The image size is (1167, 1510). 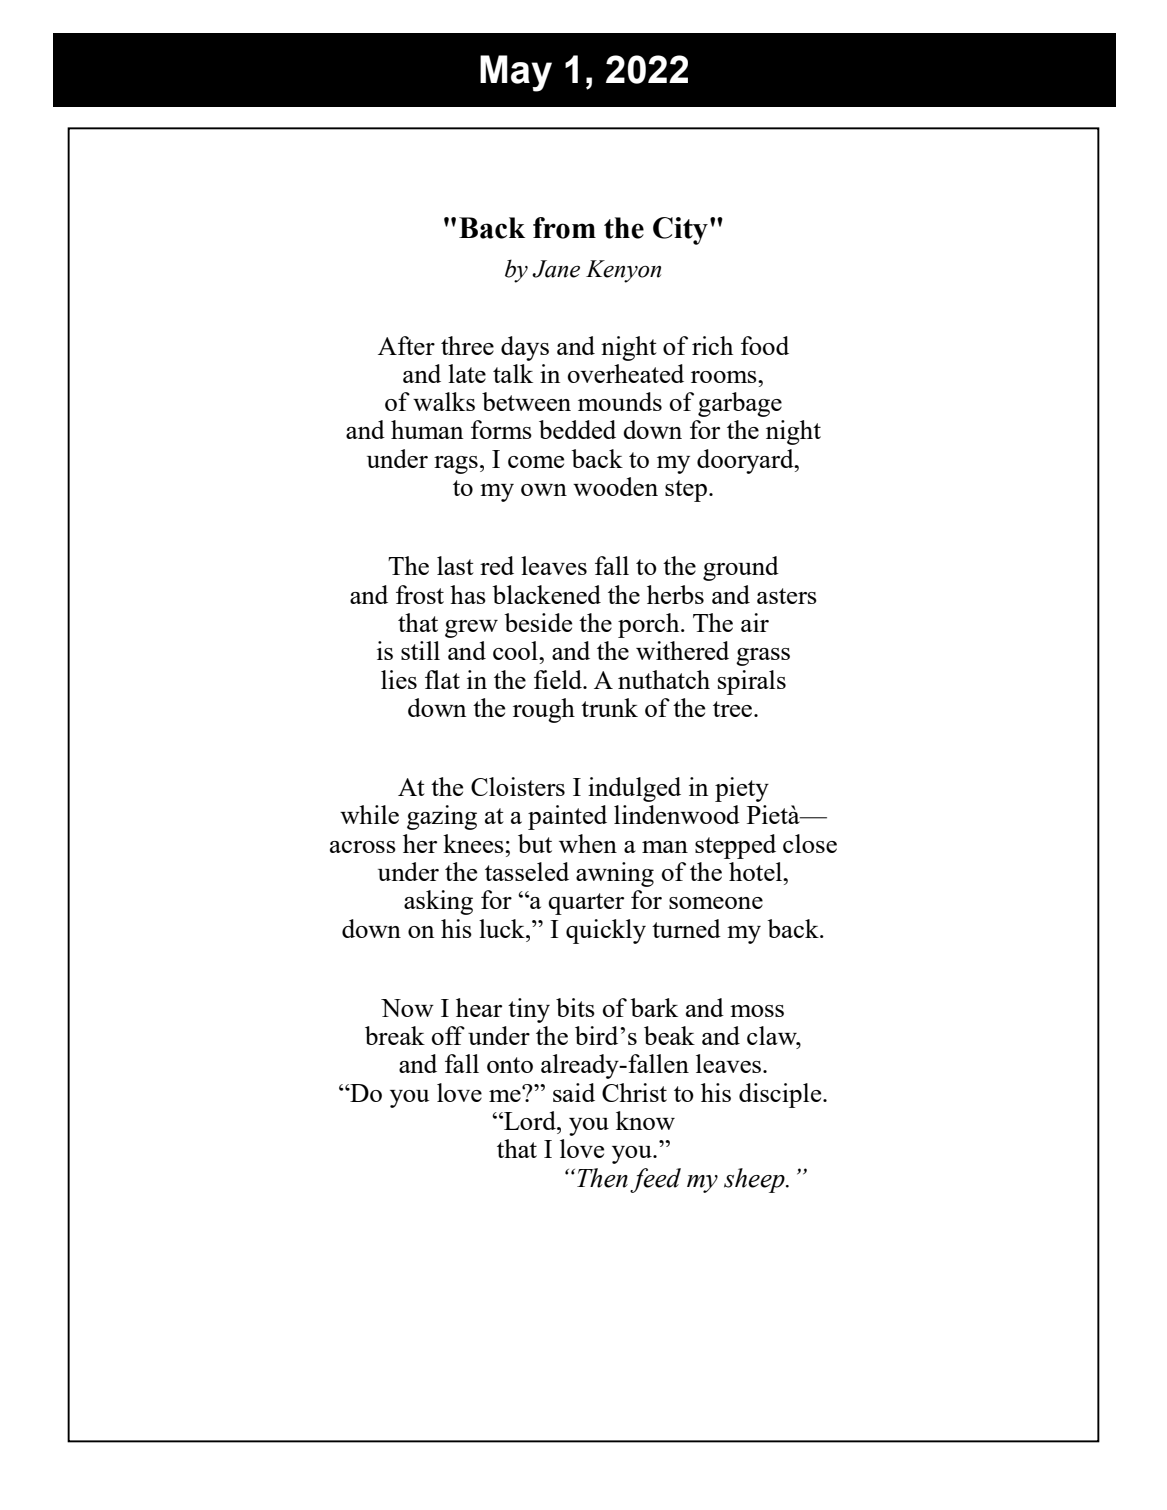 I want to click on break, so click(x=395, y=1035).
